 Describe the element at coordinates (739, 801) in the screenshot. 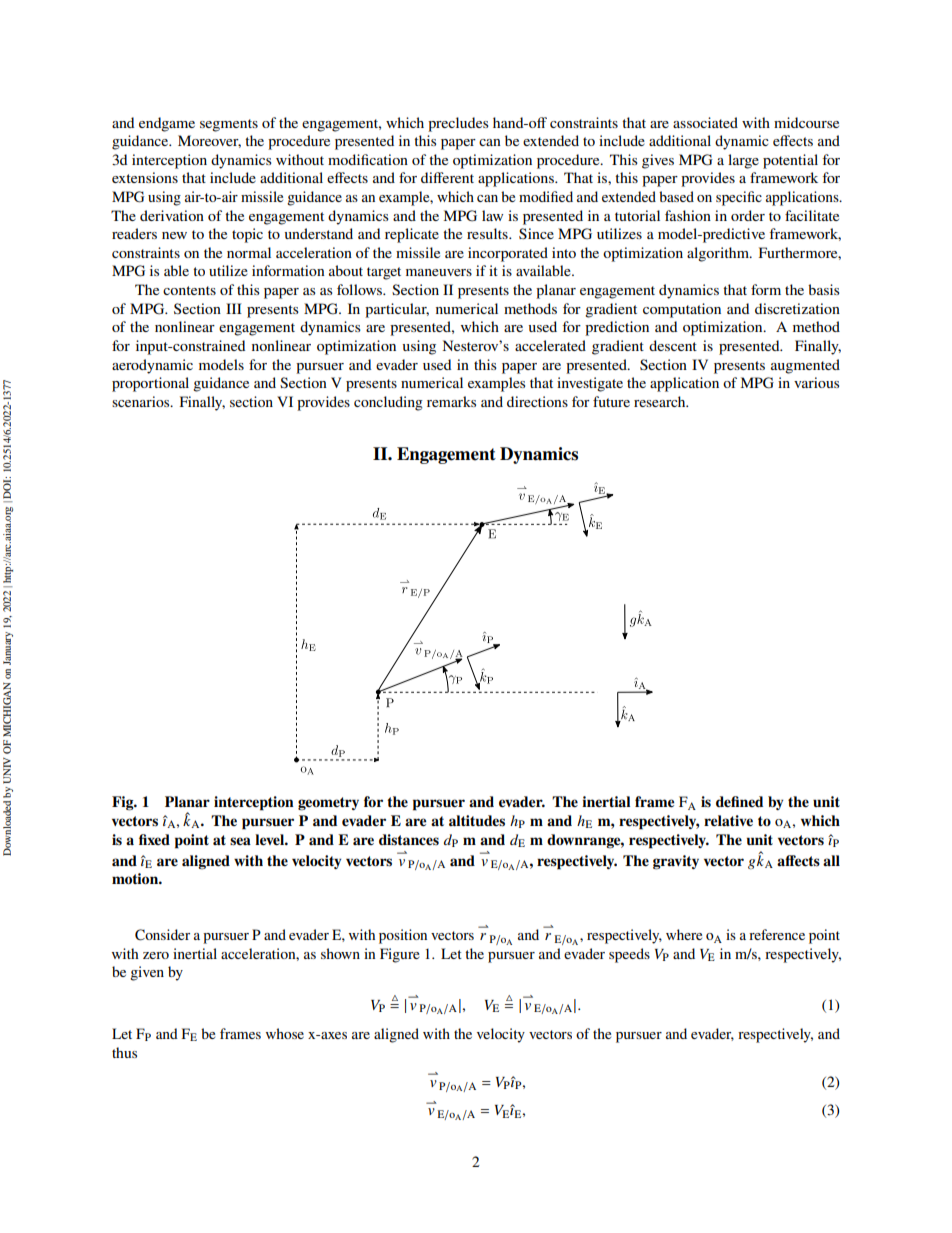

I see `defined` at that location.
